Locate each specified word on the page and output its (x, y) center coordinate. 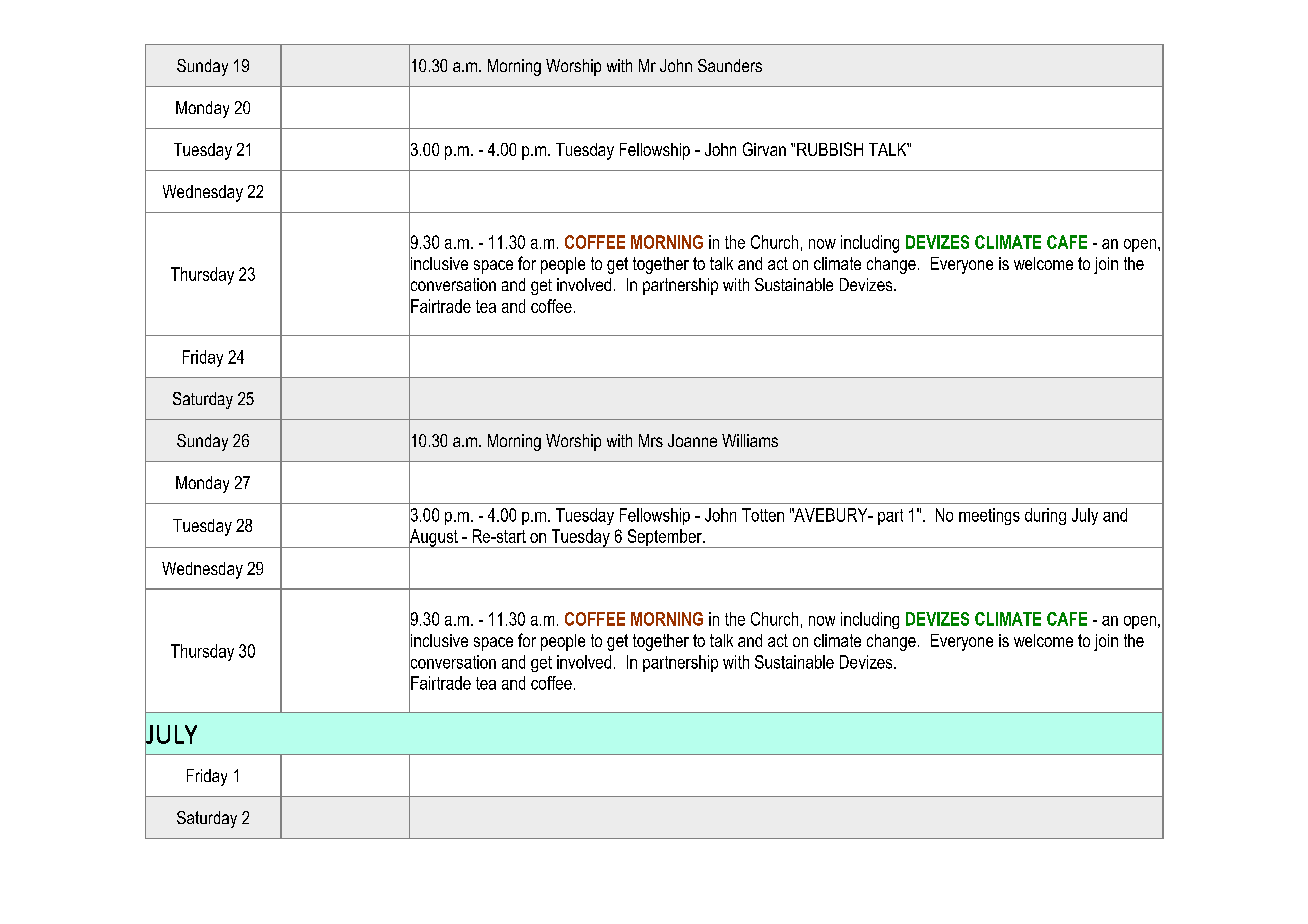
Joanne (692, 440)
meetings (989, 516)
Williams (750, 440)
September (664, 538)
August (434, 538)
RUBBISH (830, 149)
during (1045, 516)
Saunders (730, 65)
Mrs (651, 440)
